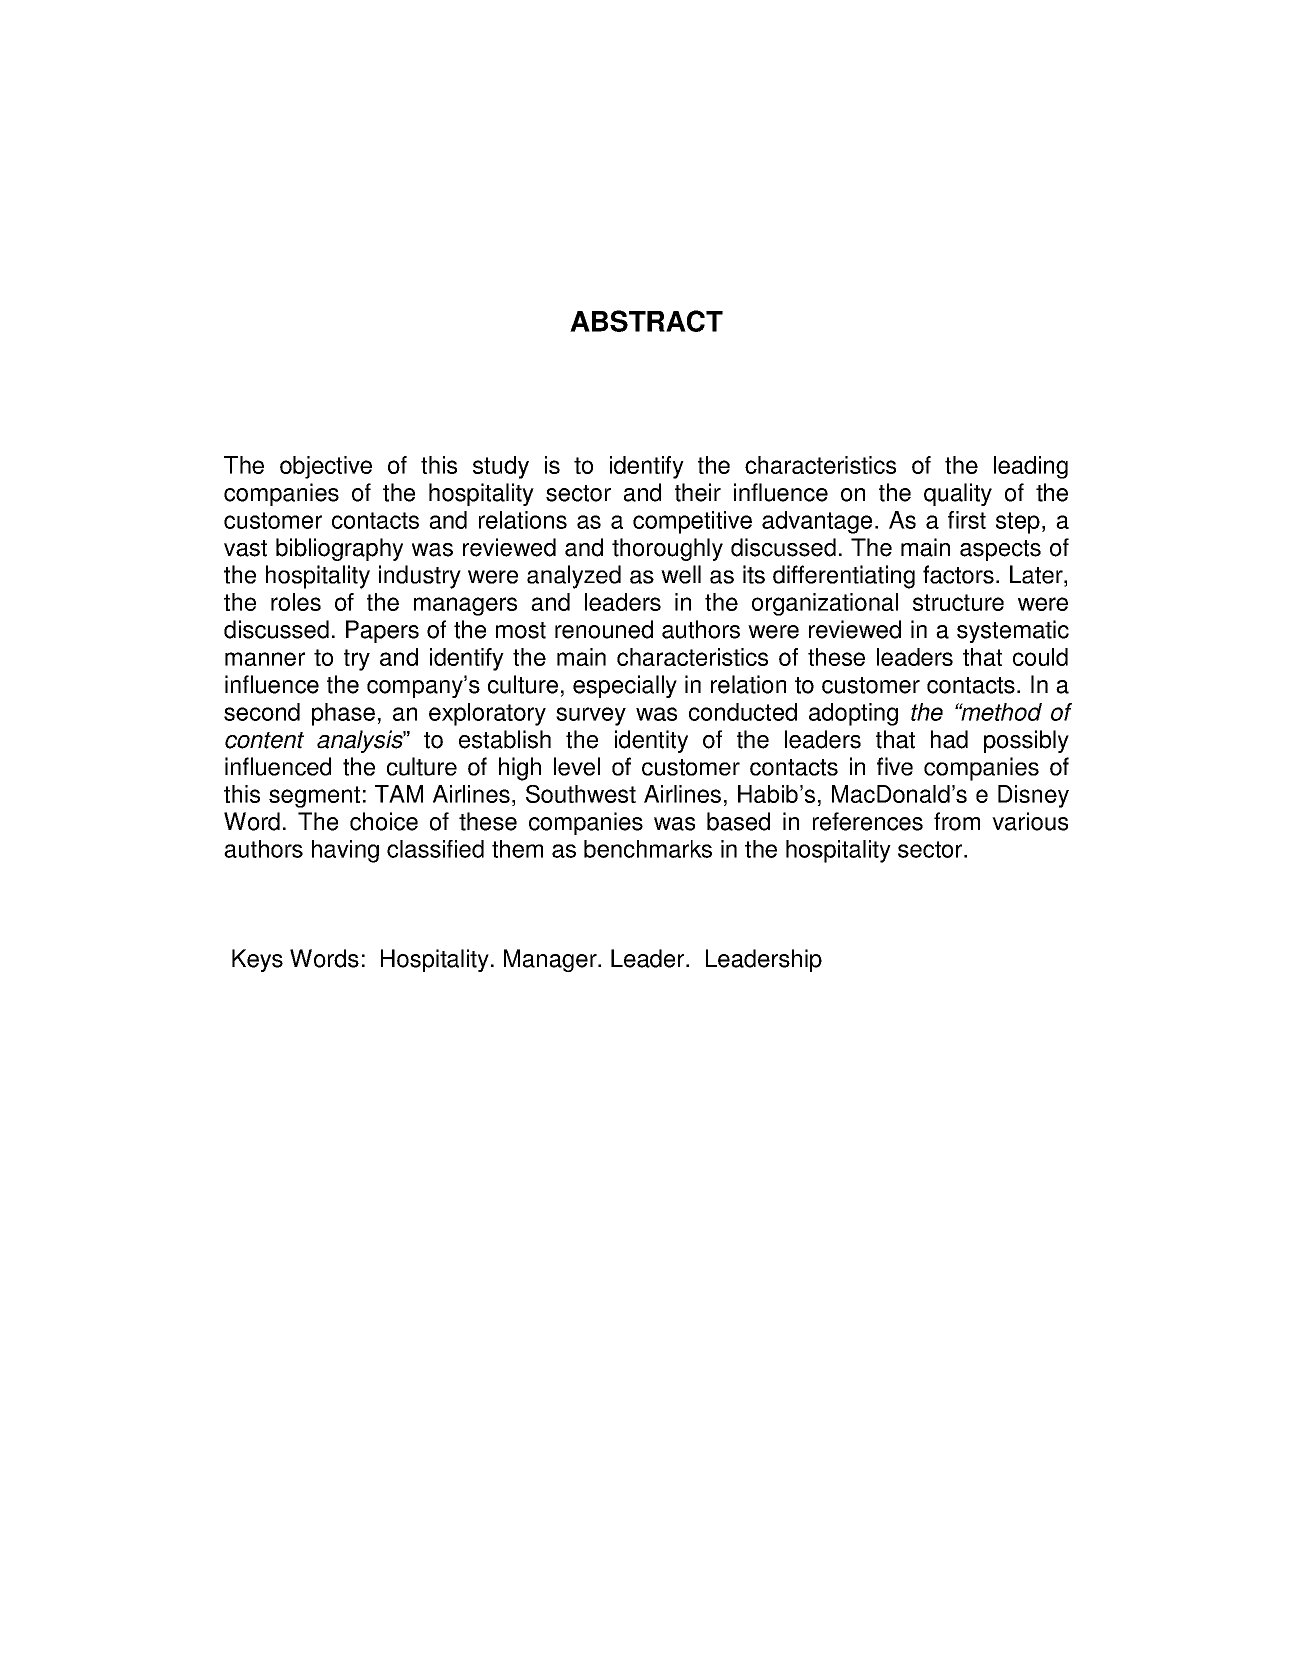 The image size is (1294, 1674). Describe the element at coordinates (1013, 631) in the page. I see `systematic` at that location.
